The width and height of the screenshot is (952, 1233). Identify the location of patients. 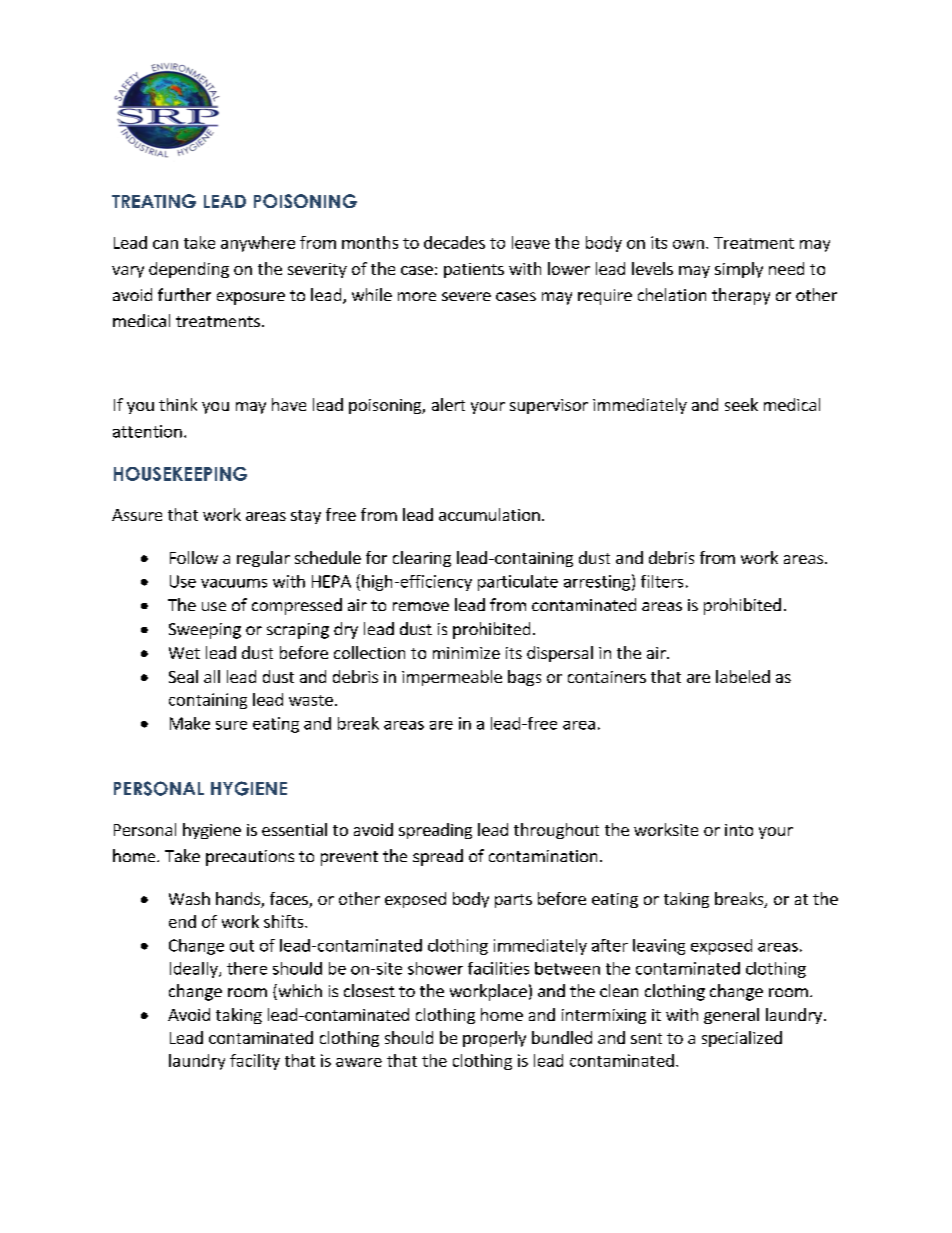
(474, 270).
